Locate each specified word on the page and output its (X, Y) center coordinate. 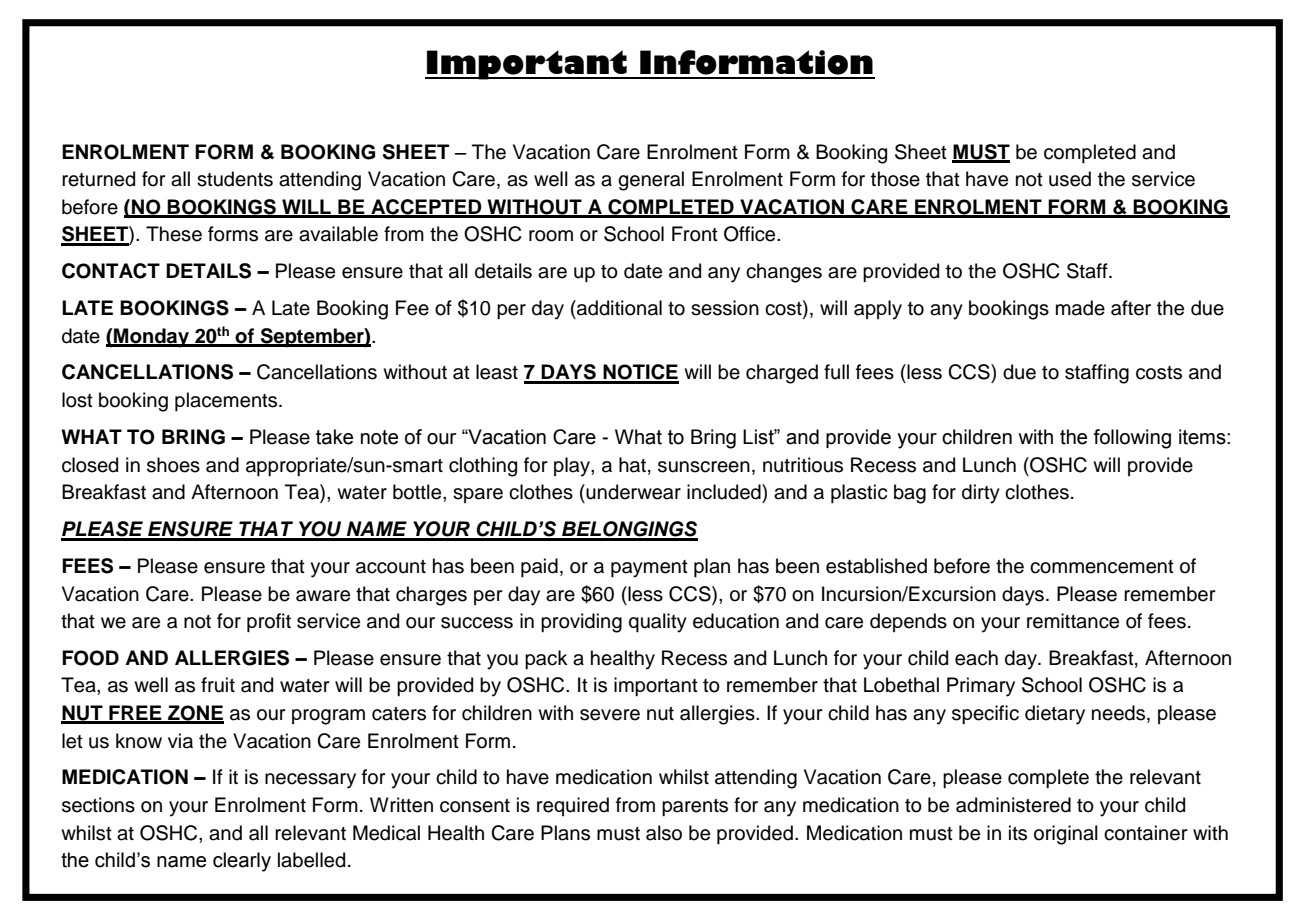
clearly (242, 862)
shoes (173, 465)
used (1070, 179)
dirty (981, 494)
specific (985, 714)
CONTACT (111, 271)
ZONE (195, 714)
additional (618, 308)
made (1080, 308)
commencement (1102, 567)
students (235, 179)
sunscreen (704, 467)
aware (323, 596)
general (651, 181)
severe (610, 715)
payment (649, 569)
